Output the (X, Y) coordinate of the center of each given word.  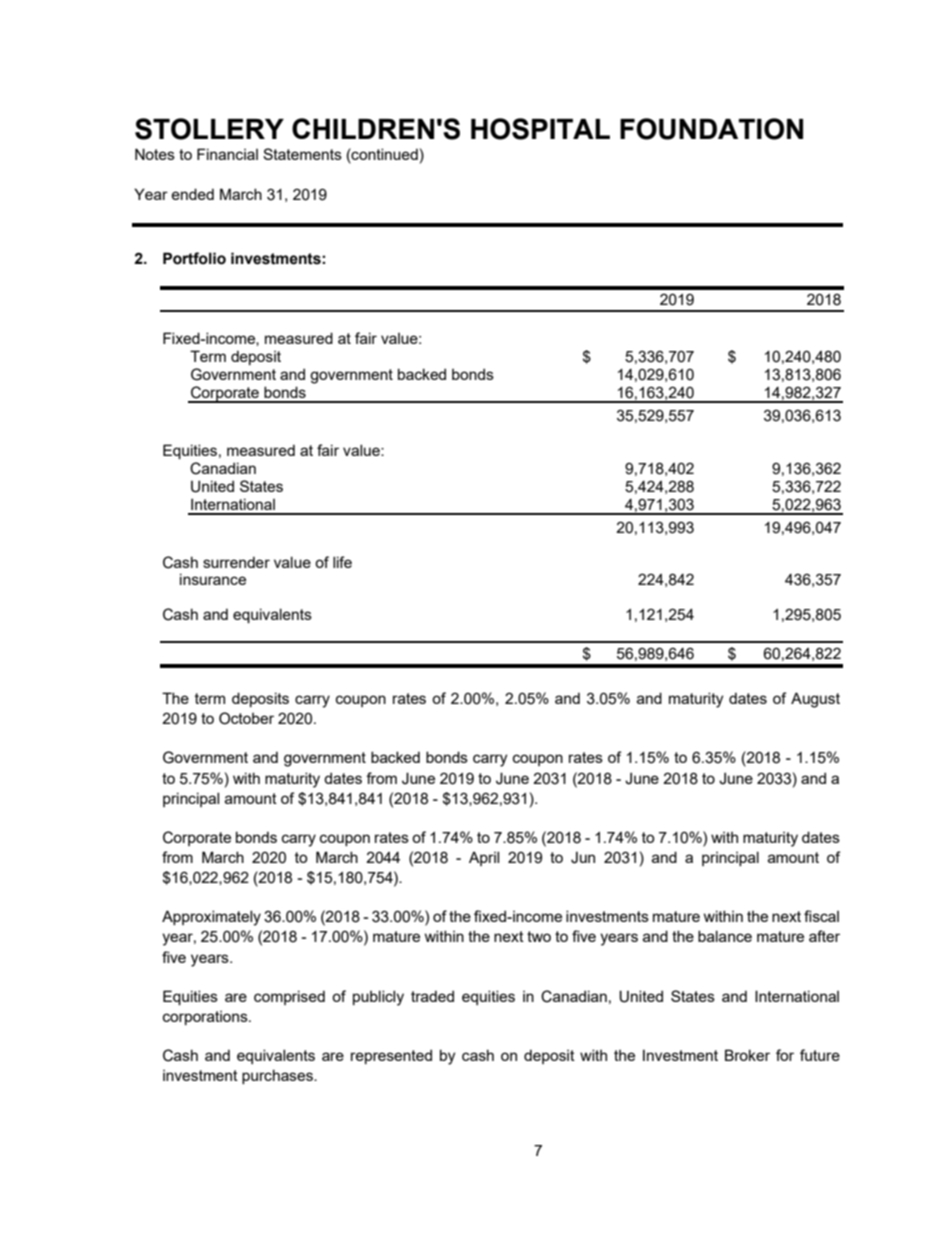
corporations (206, 1018)
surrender (236, 562)
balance (725, 936)
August (815, 700)
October (246, 718)
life (342, 562)
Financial (227, 154)
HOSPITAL (540, 129)
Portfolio (194, 258)
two (539, 936)
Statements (302, 154)
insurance (213, 579)
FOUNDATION (711, 129)
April (484, 858)
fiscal (821, 916)
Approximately (211, 918)
